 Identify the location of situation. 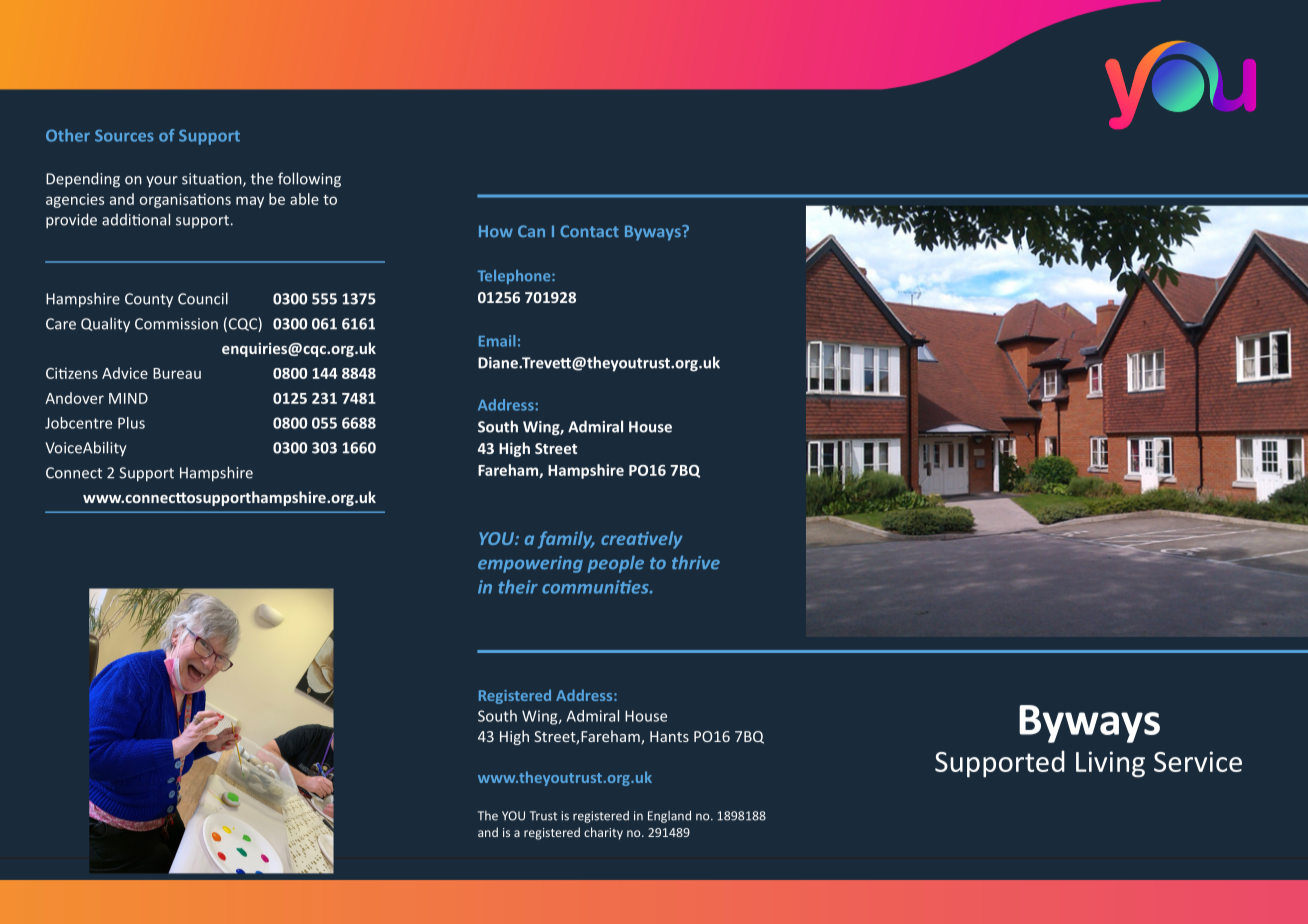
(213, 180).
